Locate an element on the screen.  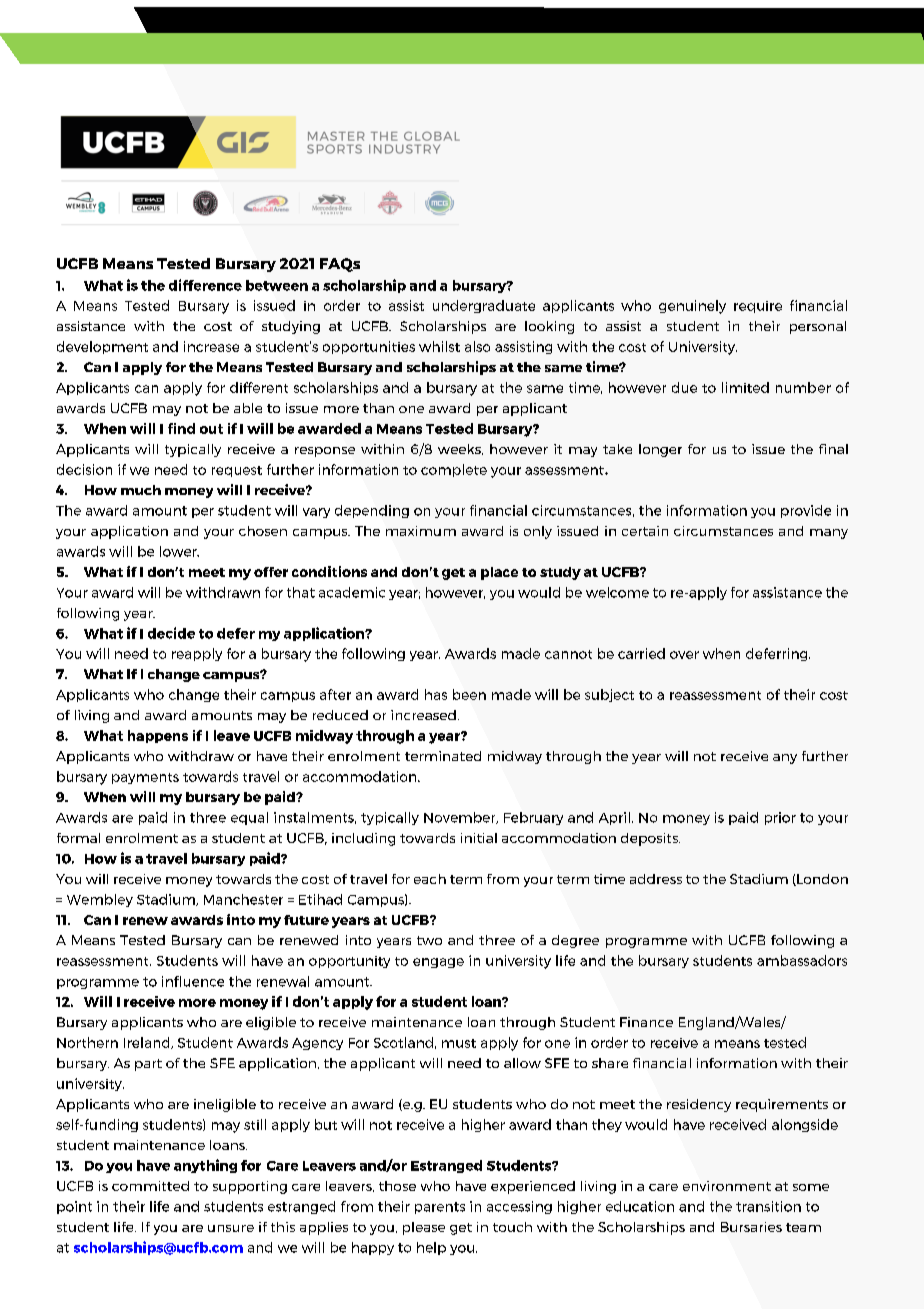
over is located at coordinates (684, 655).
